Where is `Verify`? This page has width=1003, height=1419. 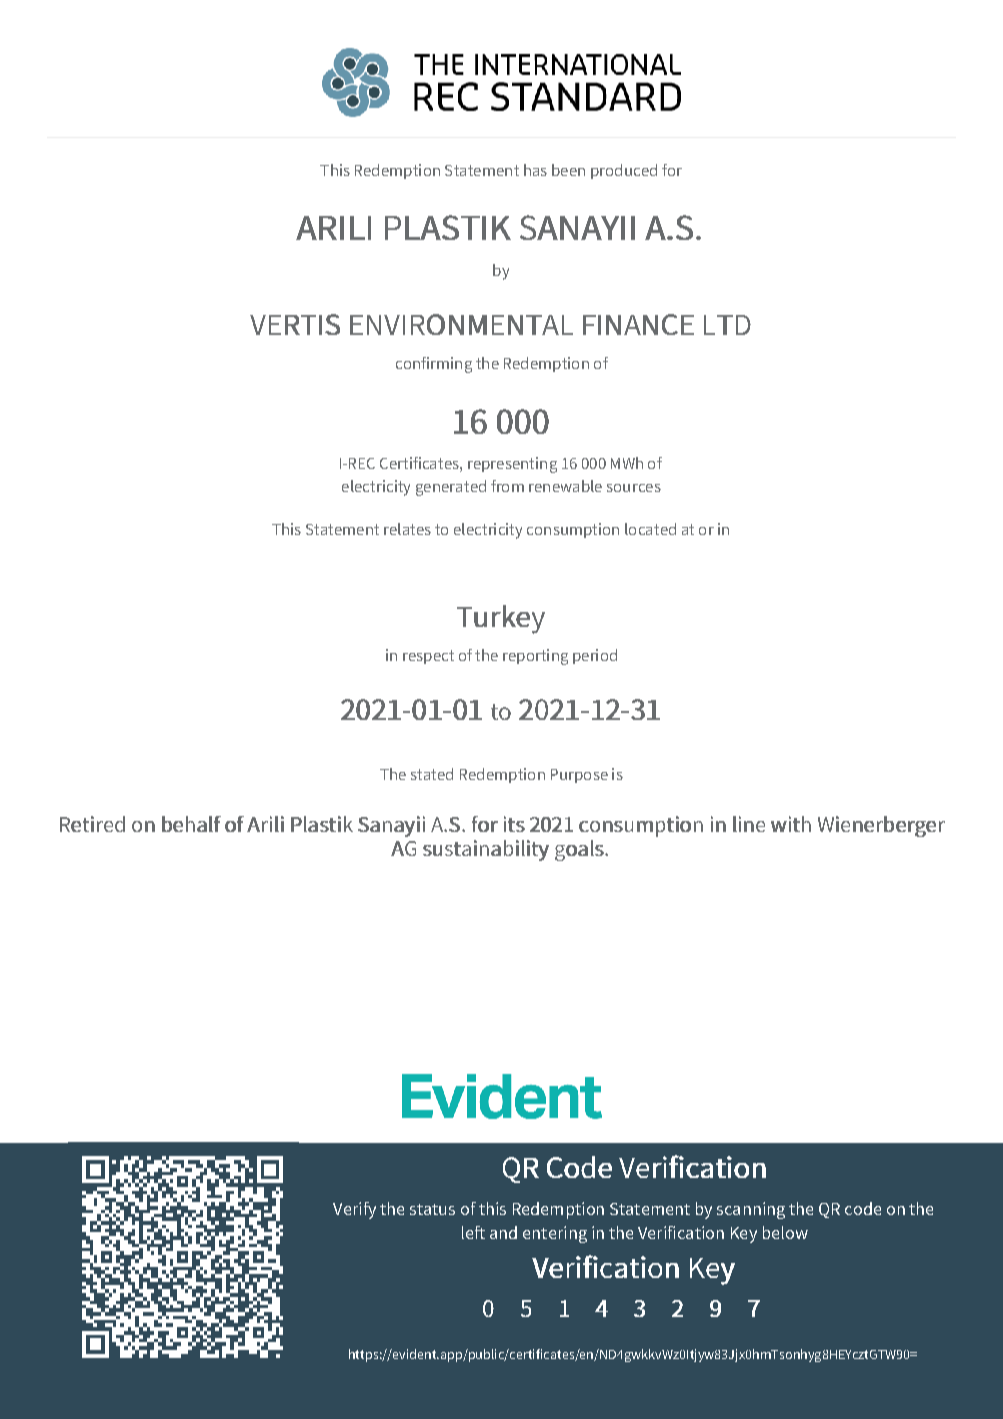 Verify is located at coordinates (354, 1210).
